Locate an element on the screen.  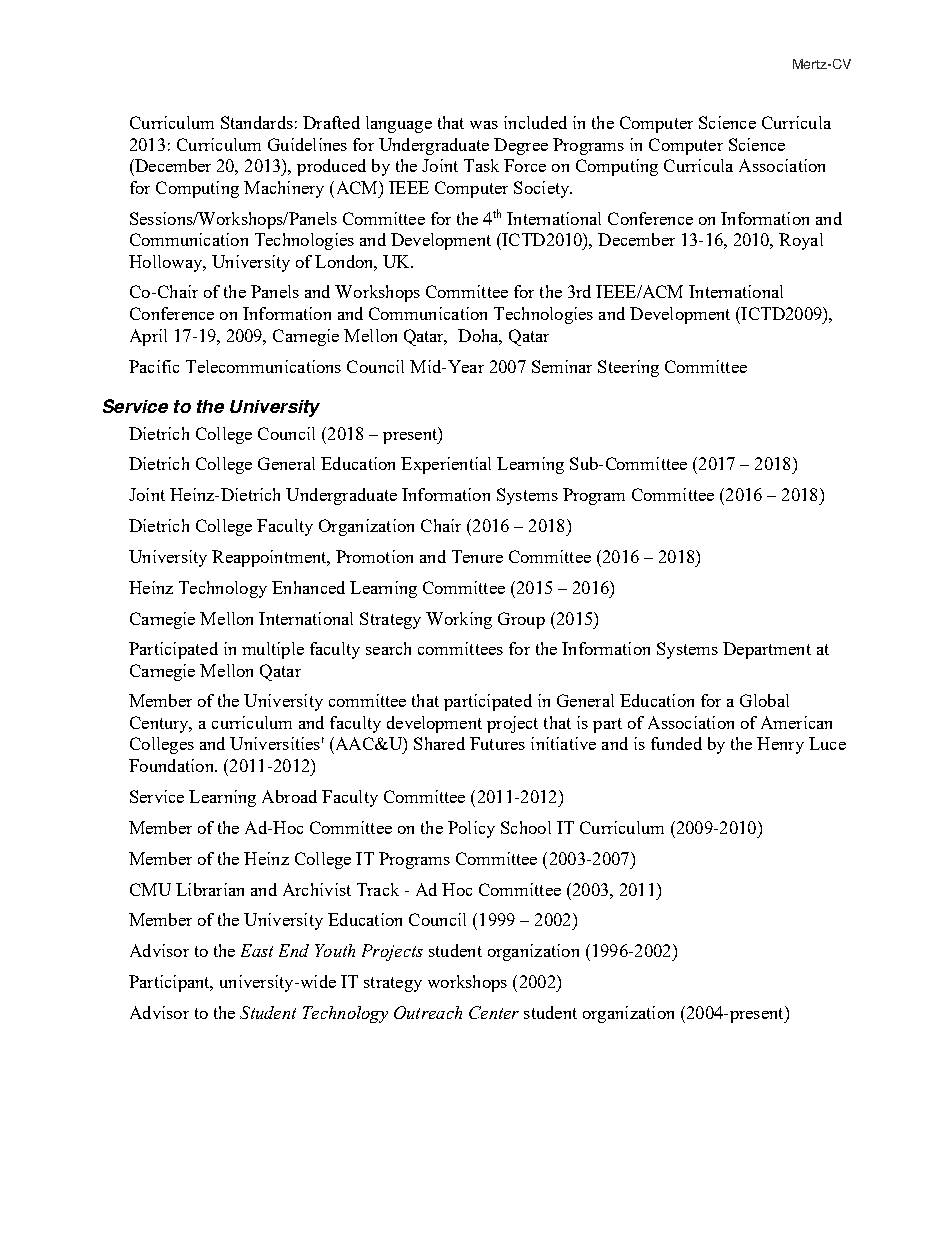
Outreach is located at coordinates (428, 1012).
